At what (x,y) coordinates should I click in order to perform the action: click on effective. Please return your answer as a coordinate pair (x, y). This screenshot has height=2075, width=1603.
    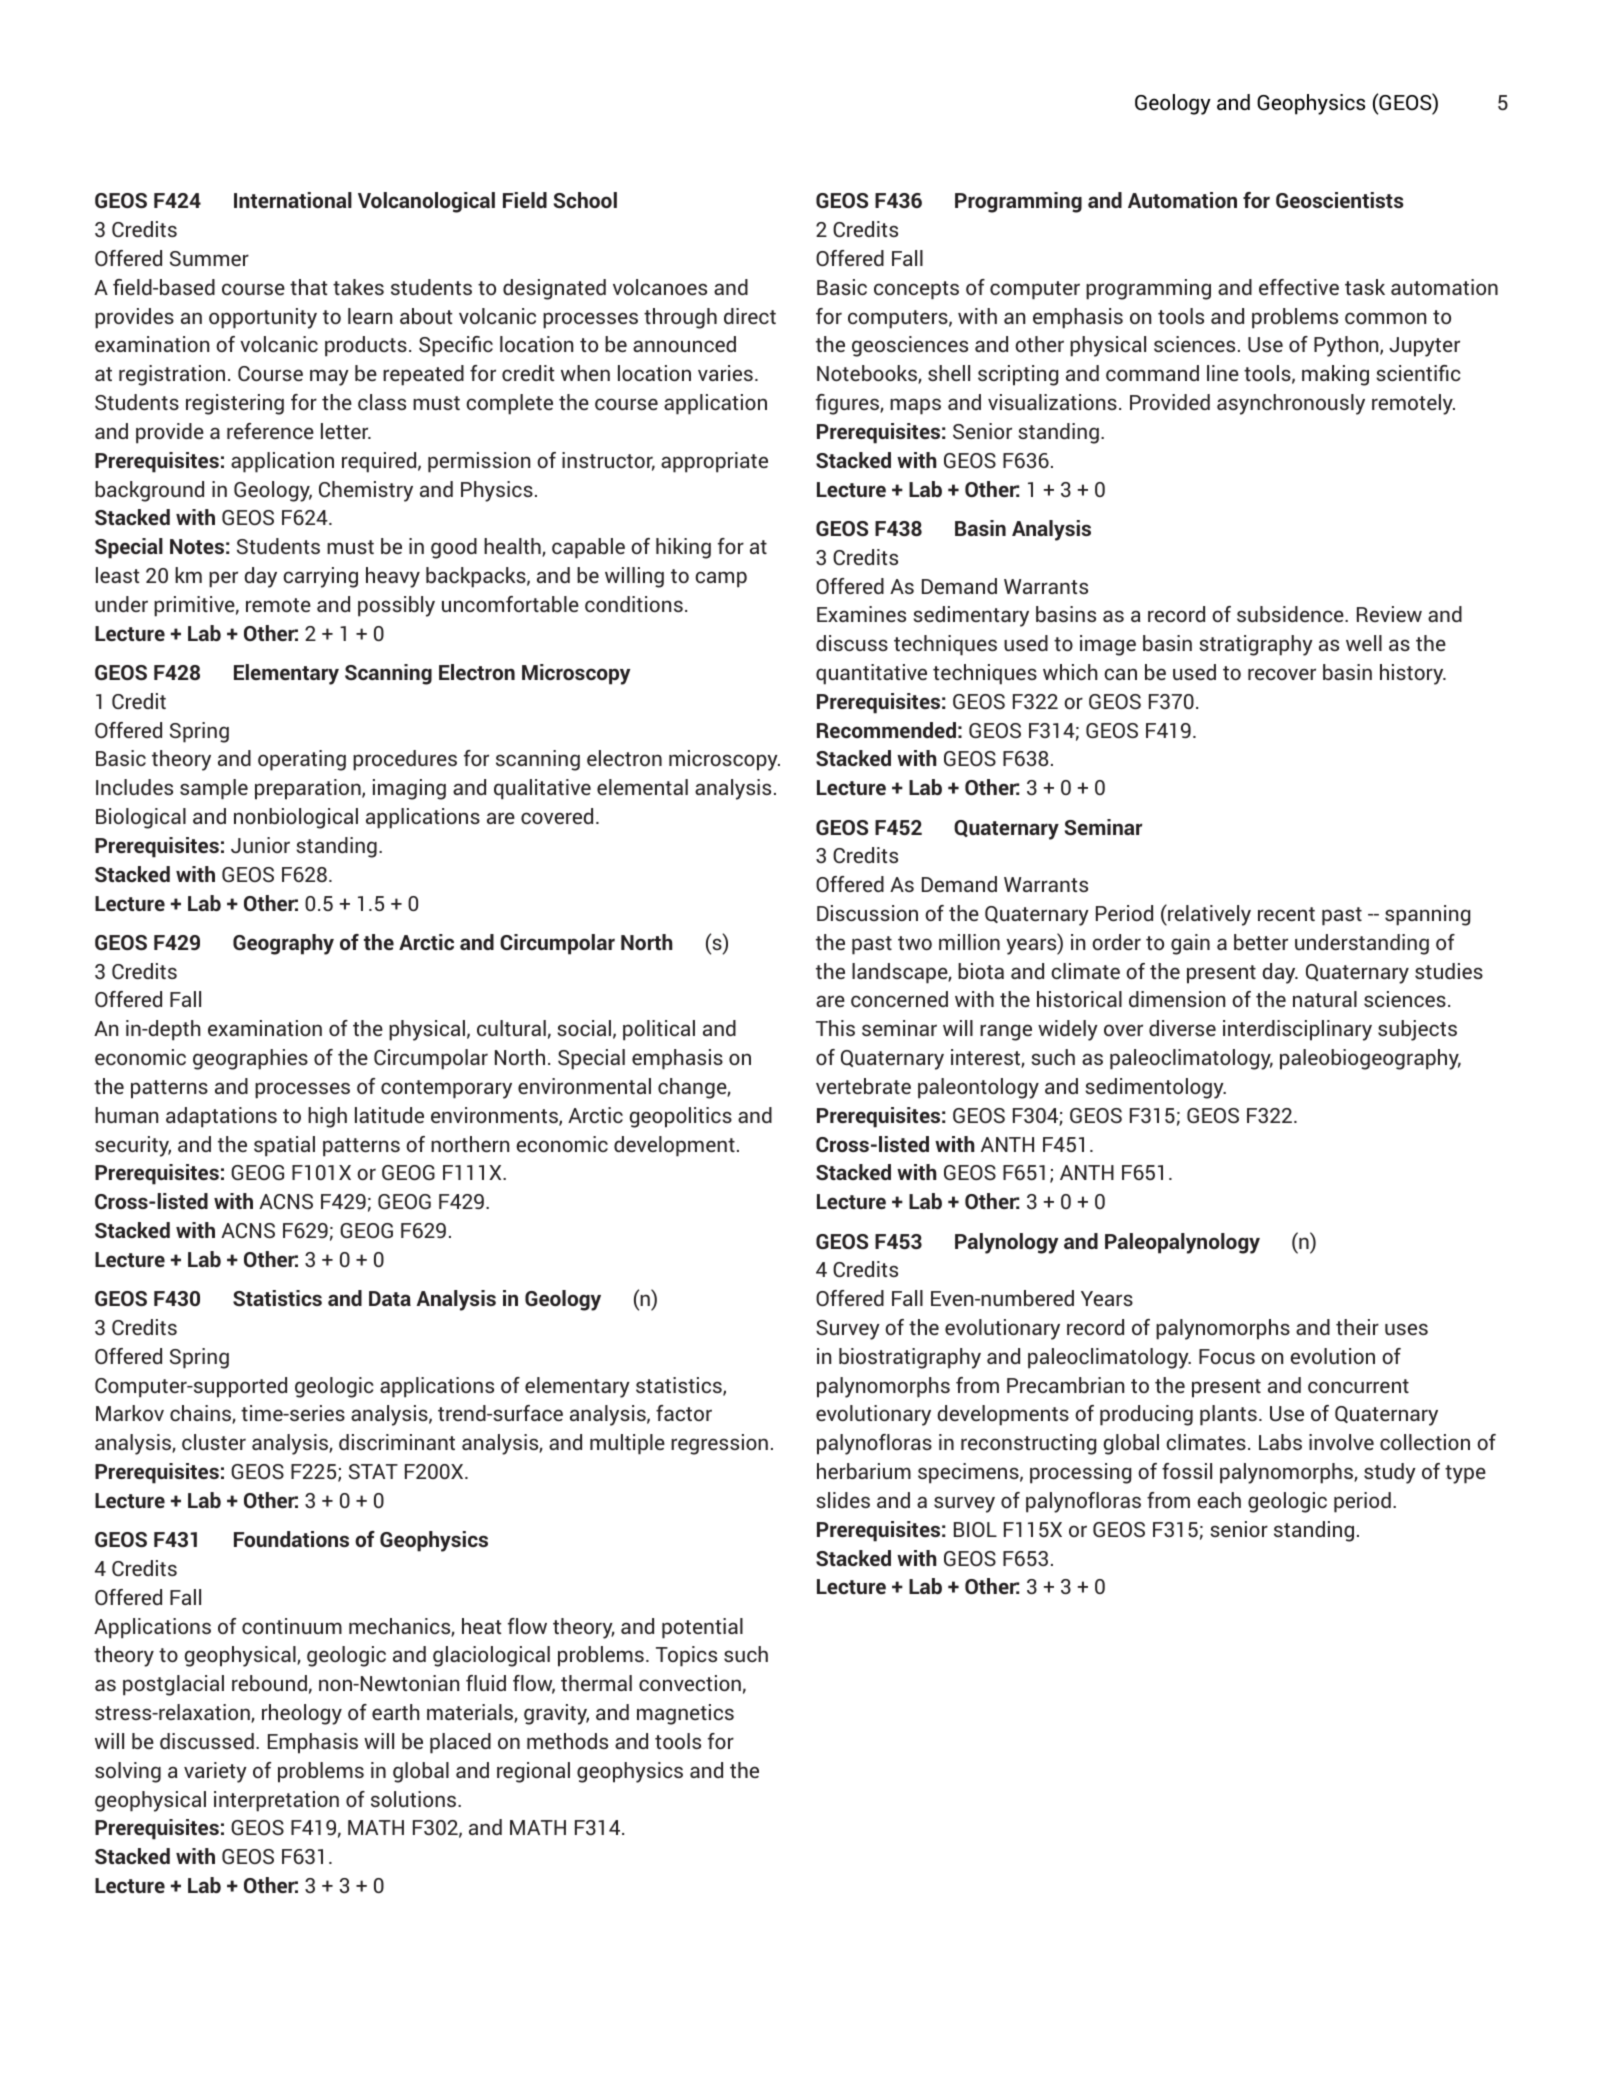
    Looking at the image, I should click on (1299, 287).
